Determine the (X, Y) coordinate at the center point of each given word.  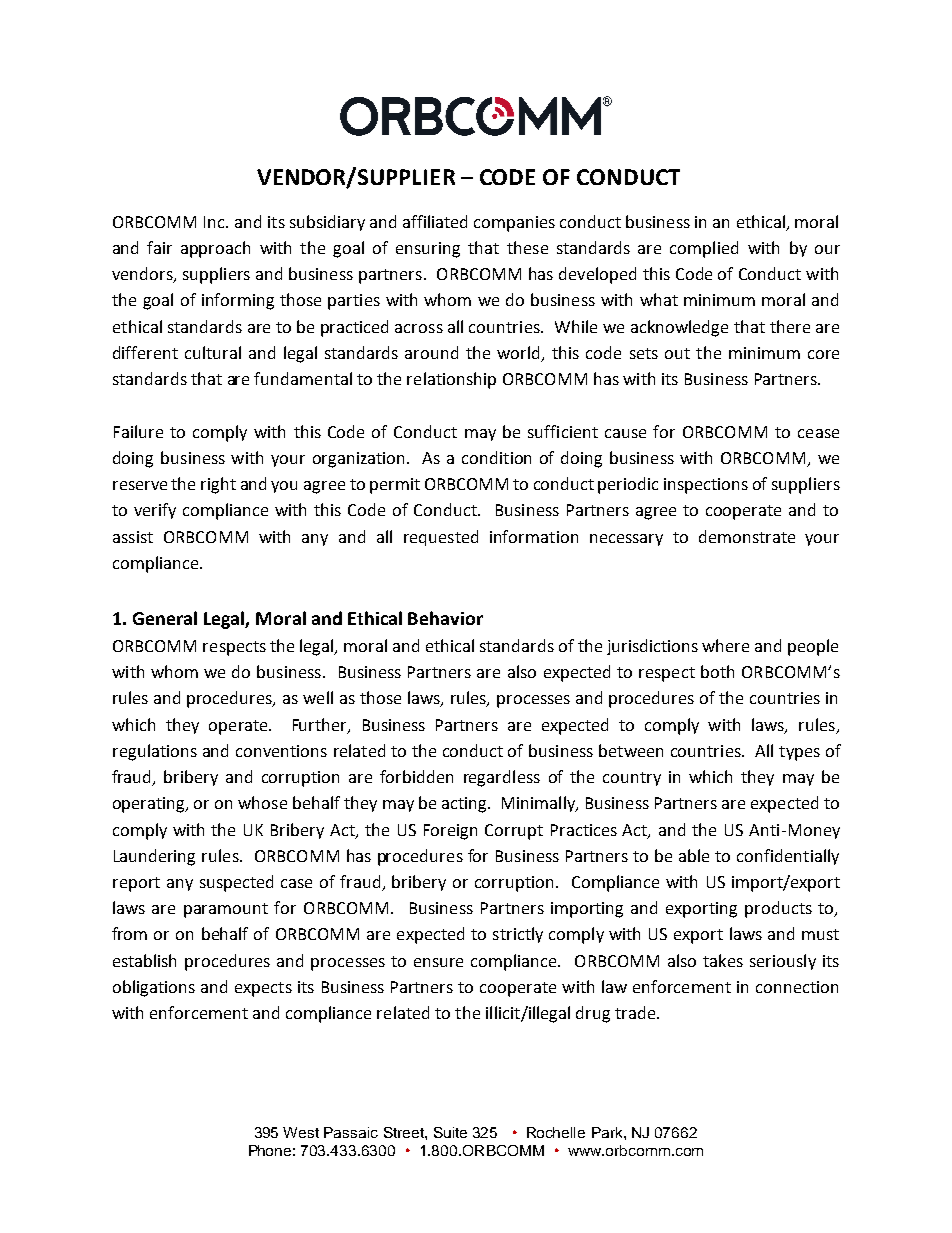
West (301, 1132)
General (165, 618)
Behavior (445, 618)
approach (215, 249)
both (717, 671)
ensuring (428, 250)
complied (704, 249)
